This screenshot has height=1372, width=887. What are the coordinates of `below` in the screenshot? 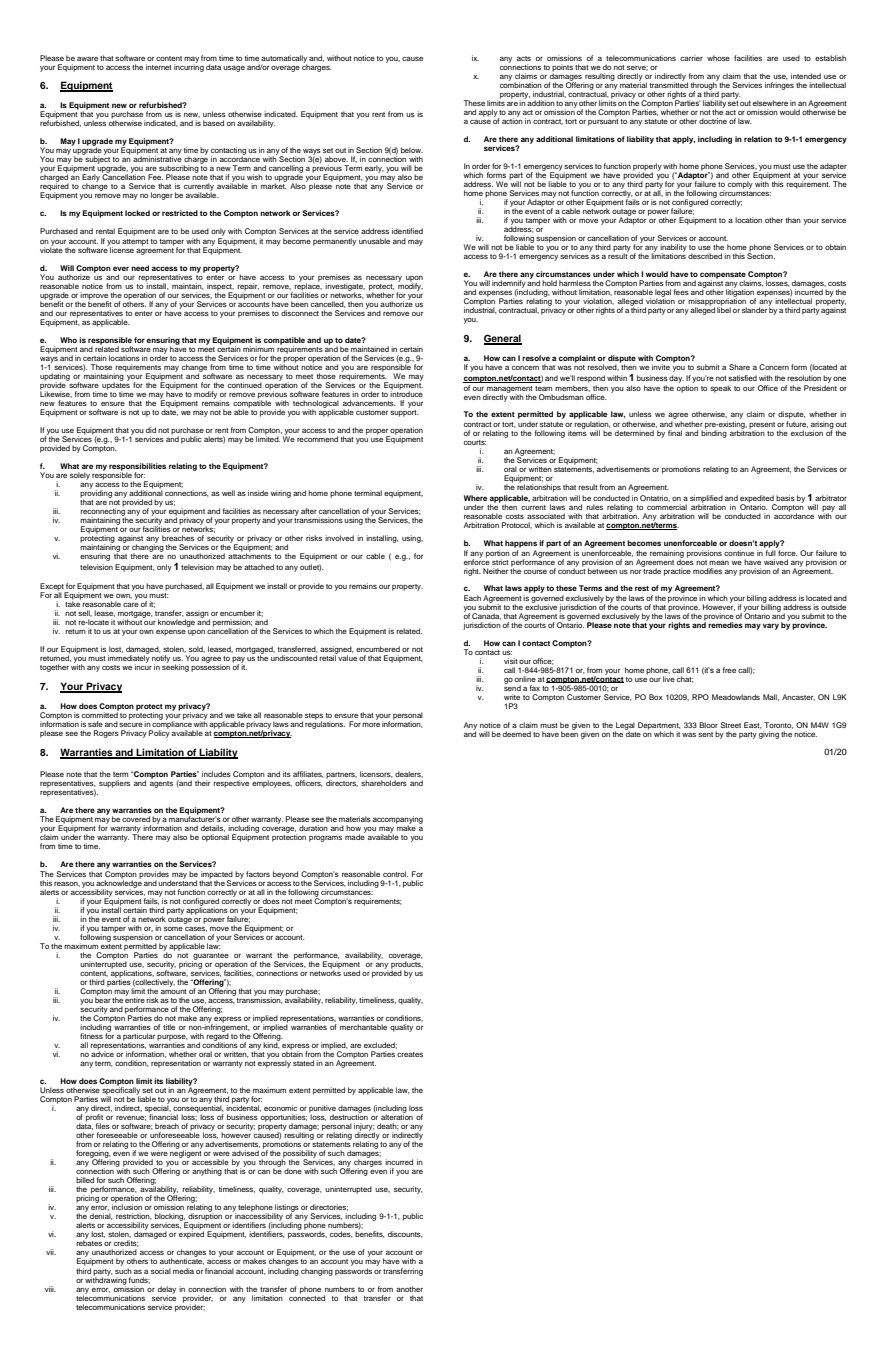 It's located at (412, 150).
